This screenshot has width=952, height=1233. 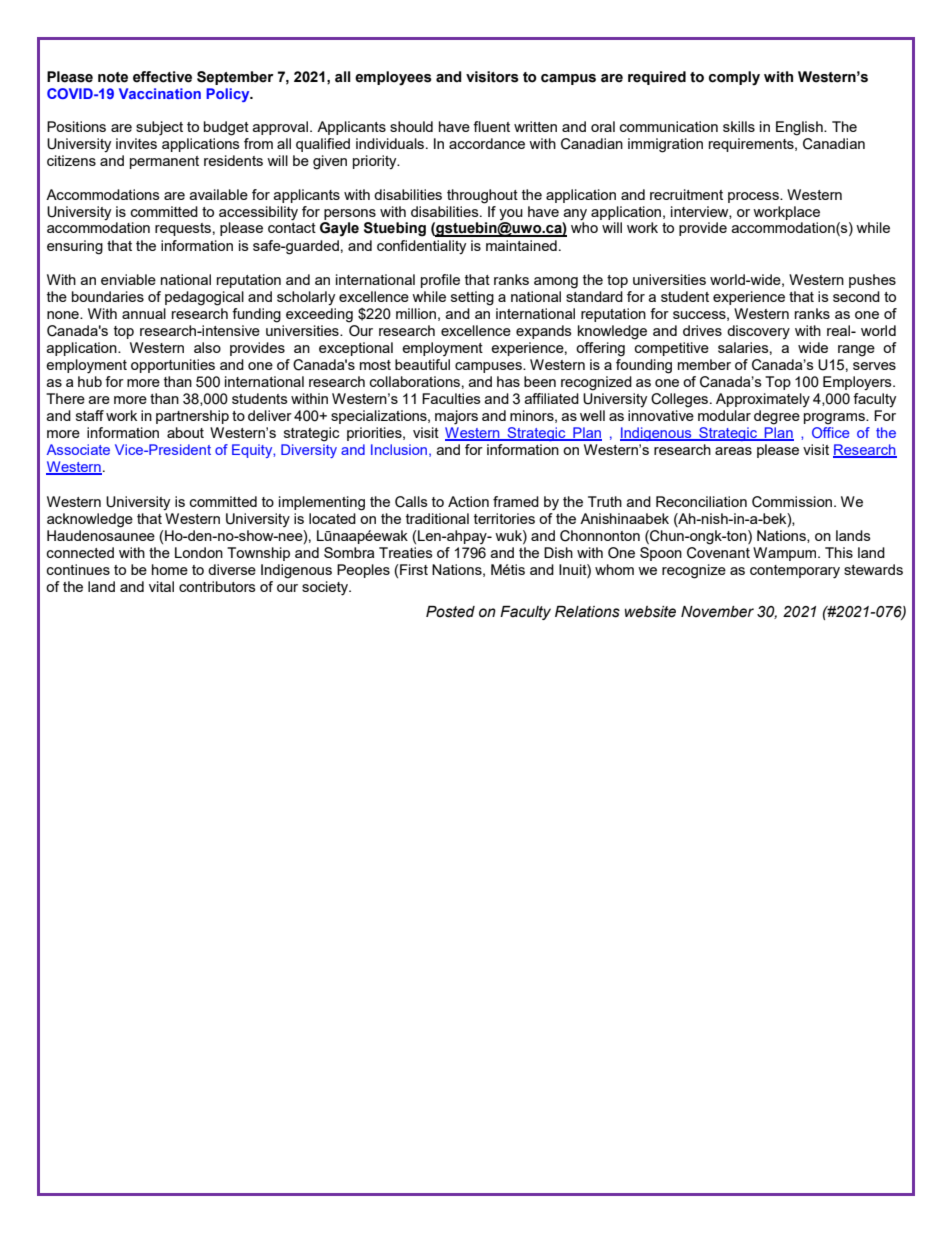 I want to click on employees, so click(x=393, y=78).
